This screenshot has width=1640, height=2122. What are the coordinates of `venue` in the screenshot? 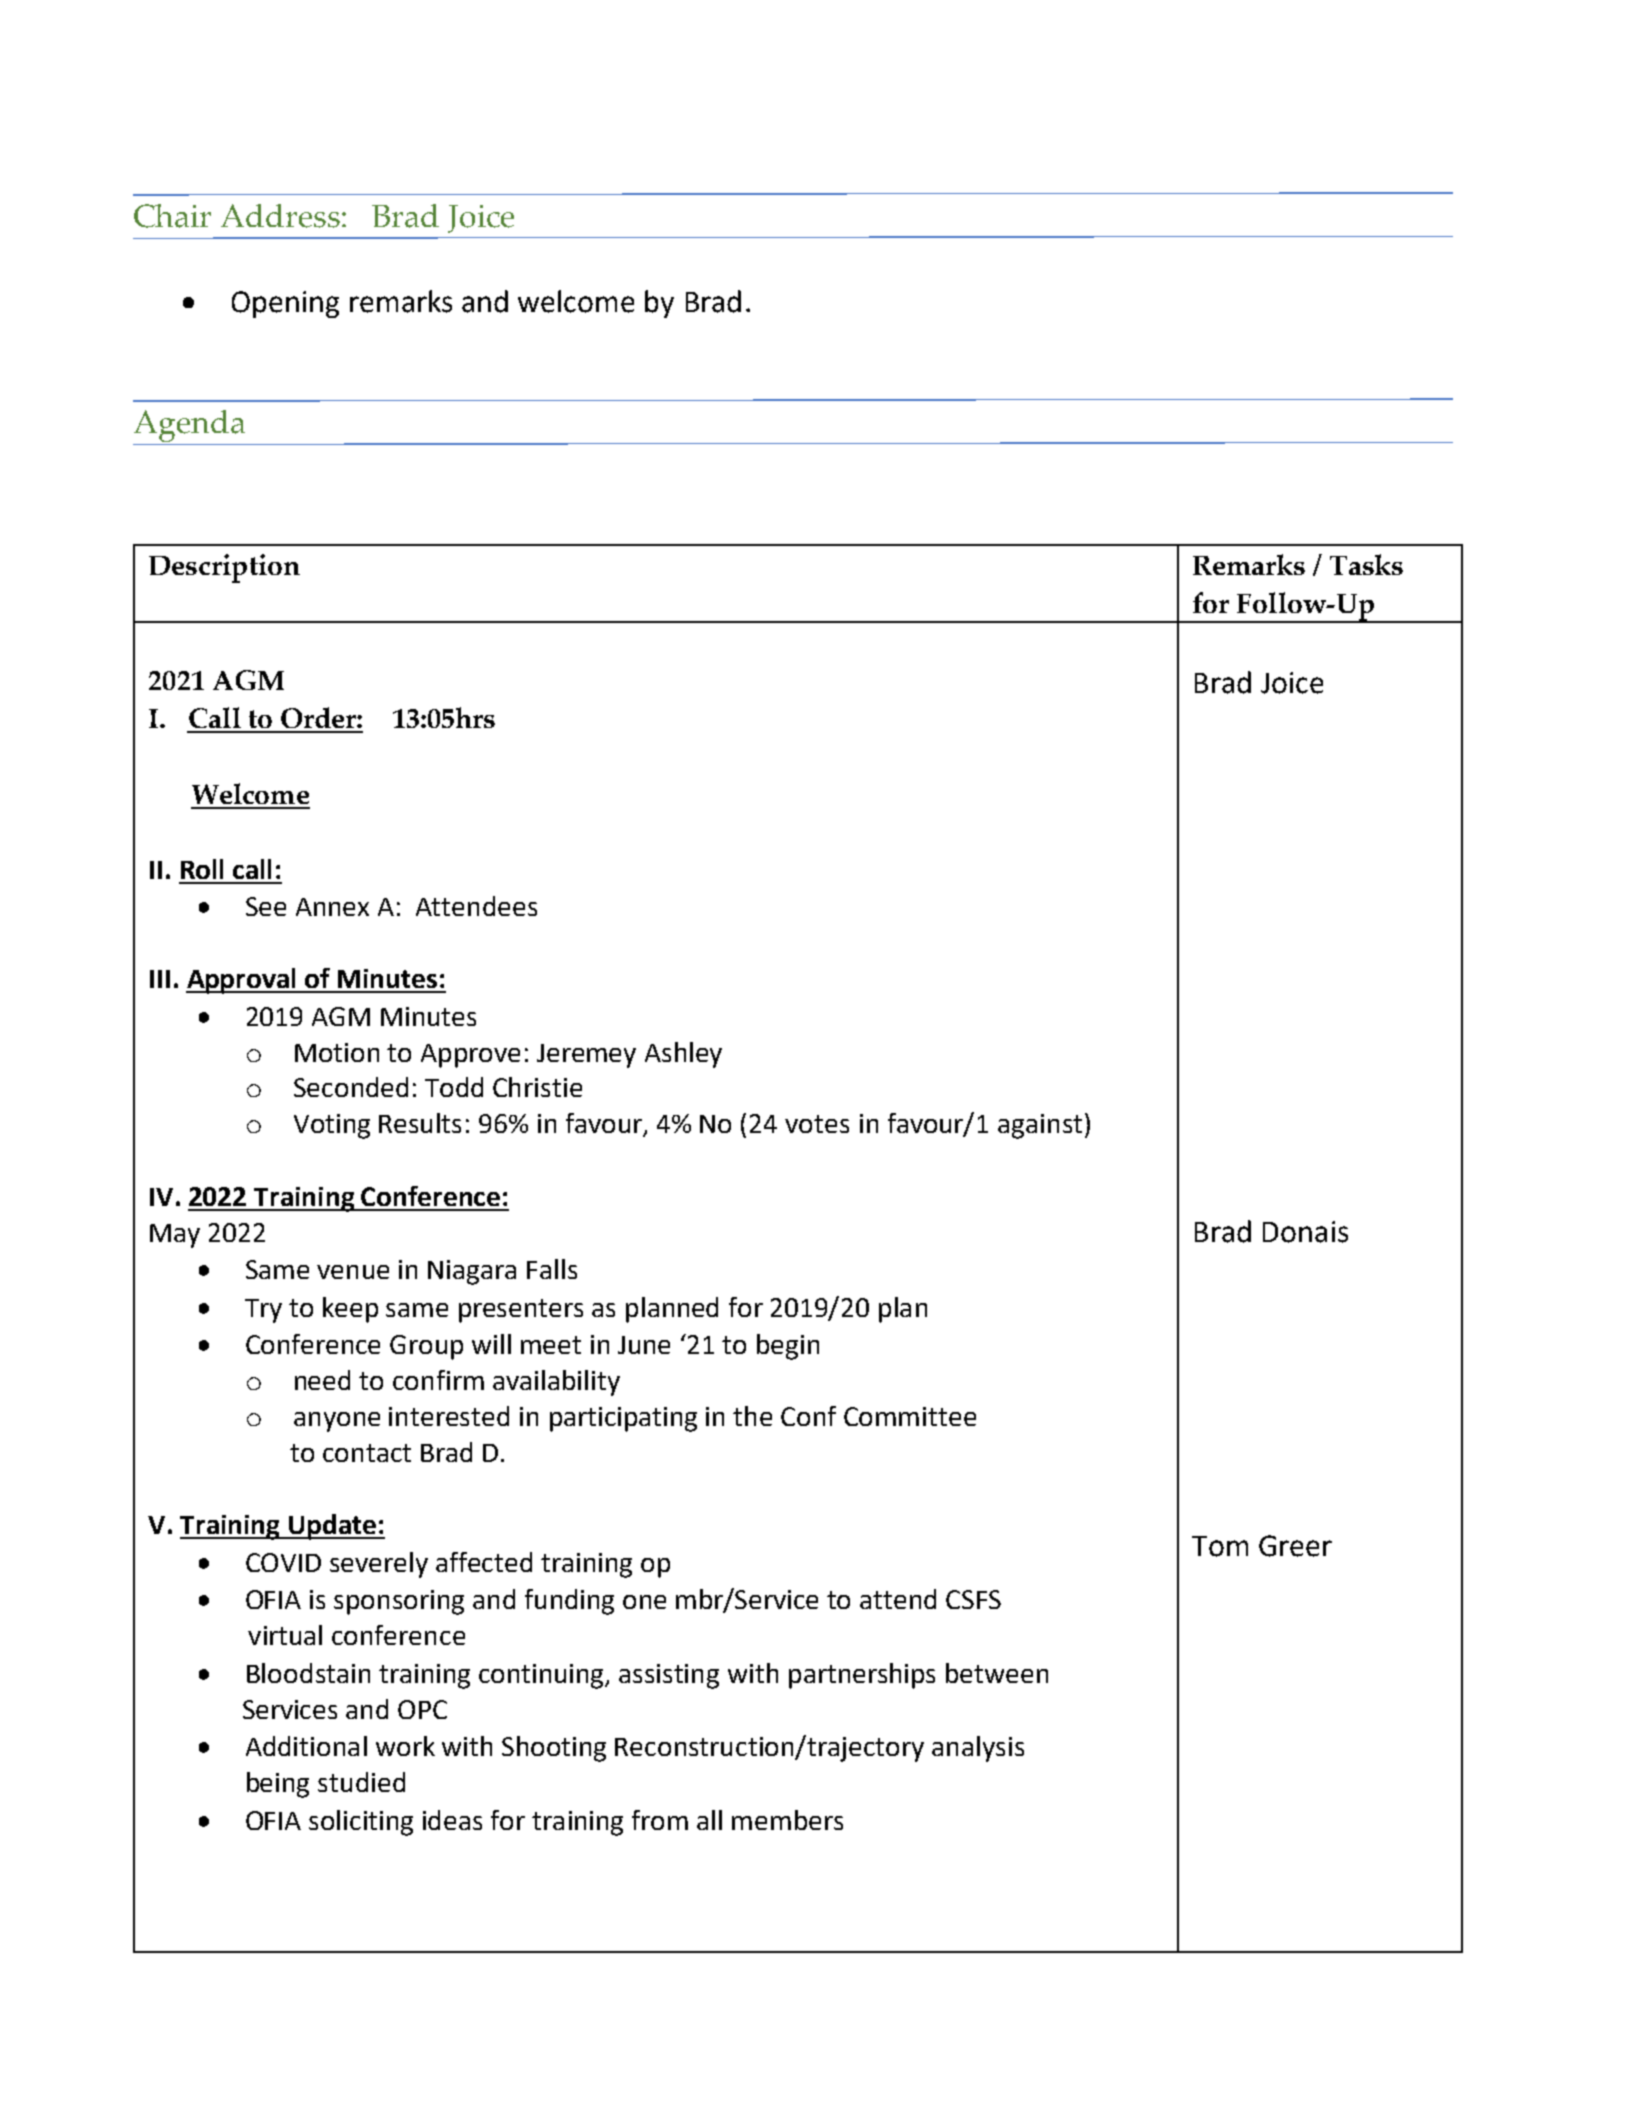 It's located at (353, 1272).
